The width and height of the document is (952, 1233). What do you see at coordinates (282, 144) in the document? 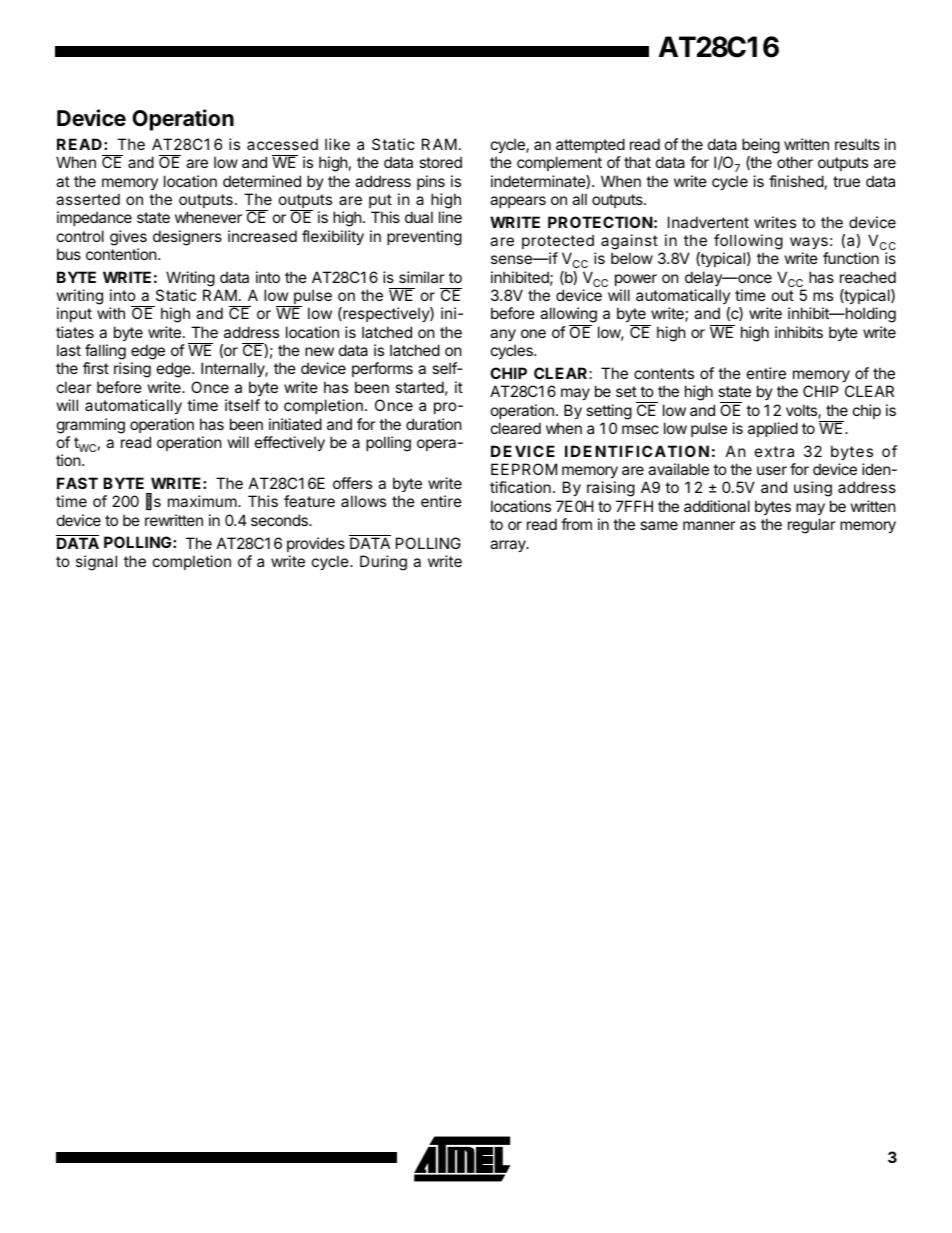
I see `accessed` at bounding box center [282, 144].
